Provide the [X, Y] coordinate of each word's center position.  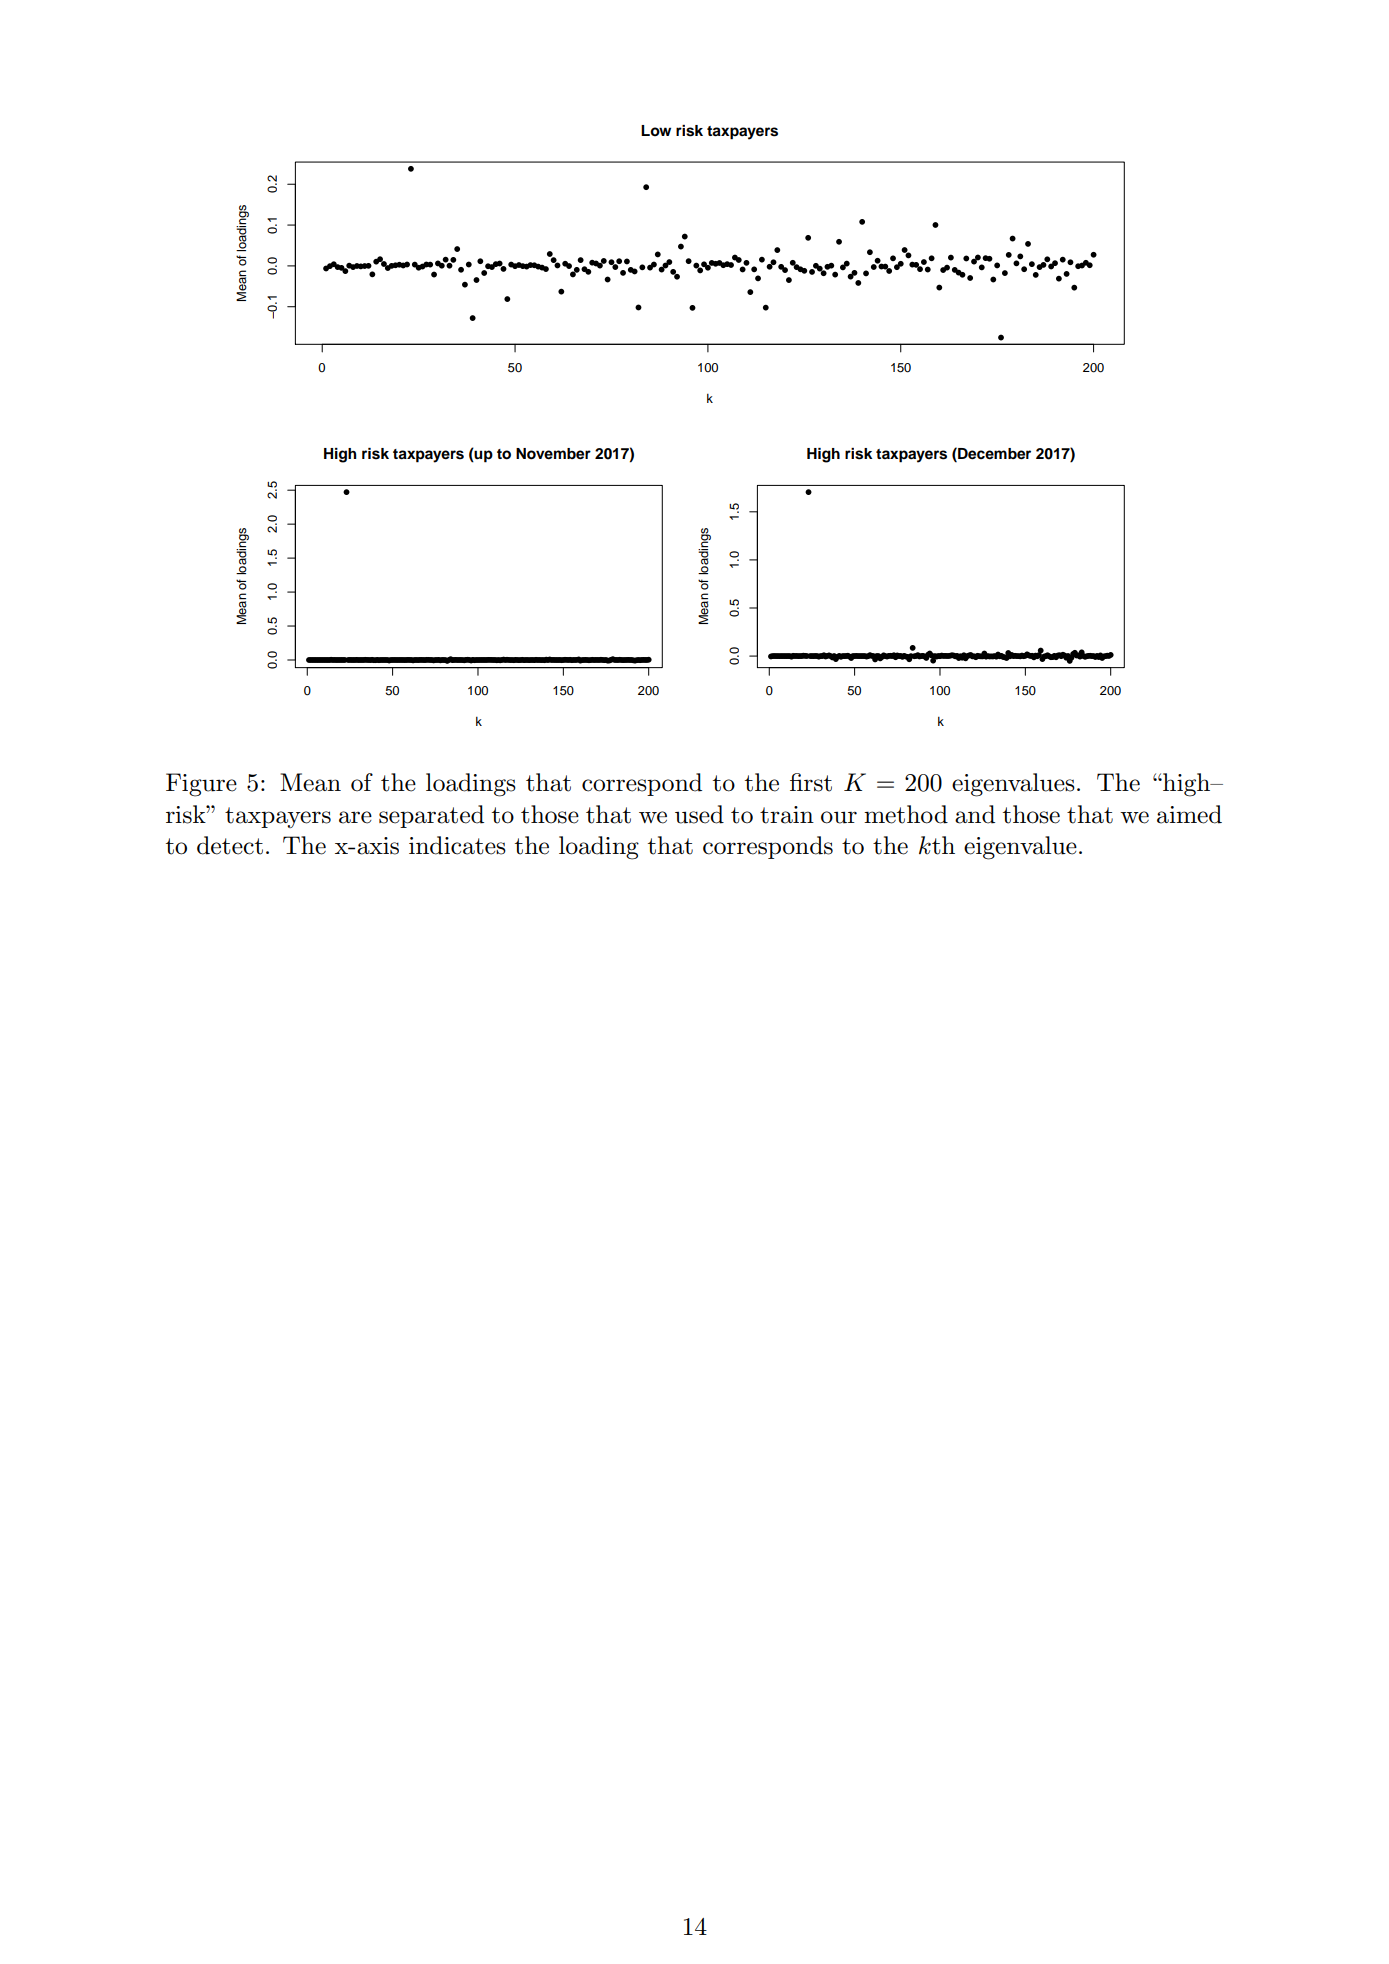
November [553, 454]
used [699, 814]
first [811, 782]
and [975, 814]
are [355, 817]
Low [656, 131]
